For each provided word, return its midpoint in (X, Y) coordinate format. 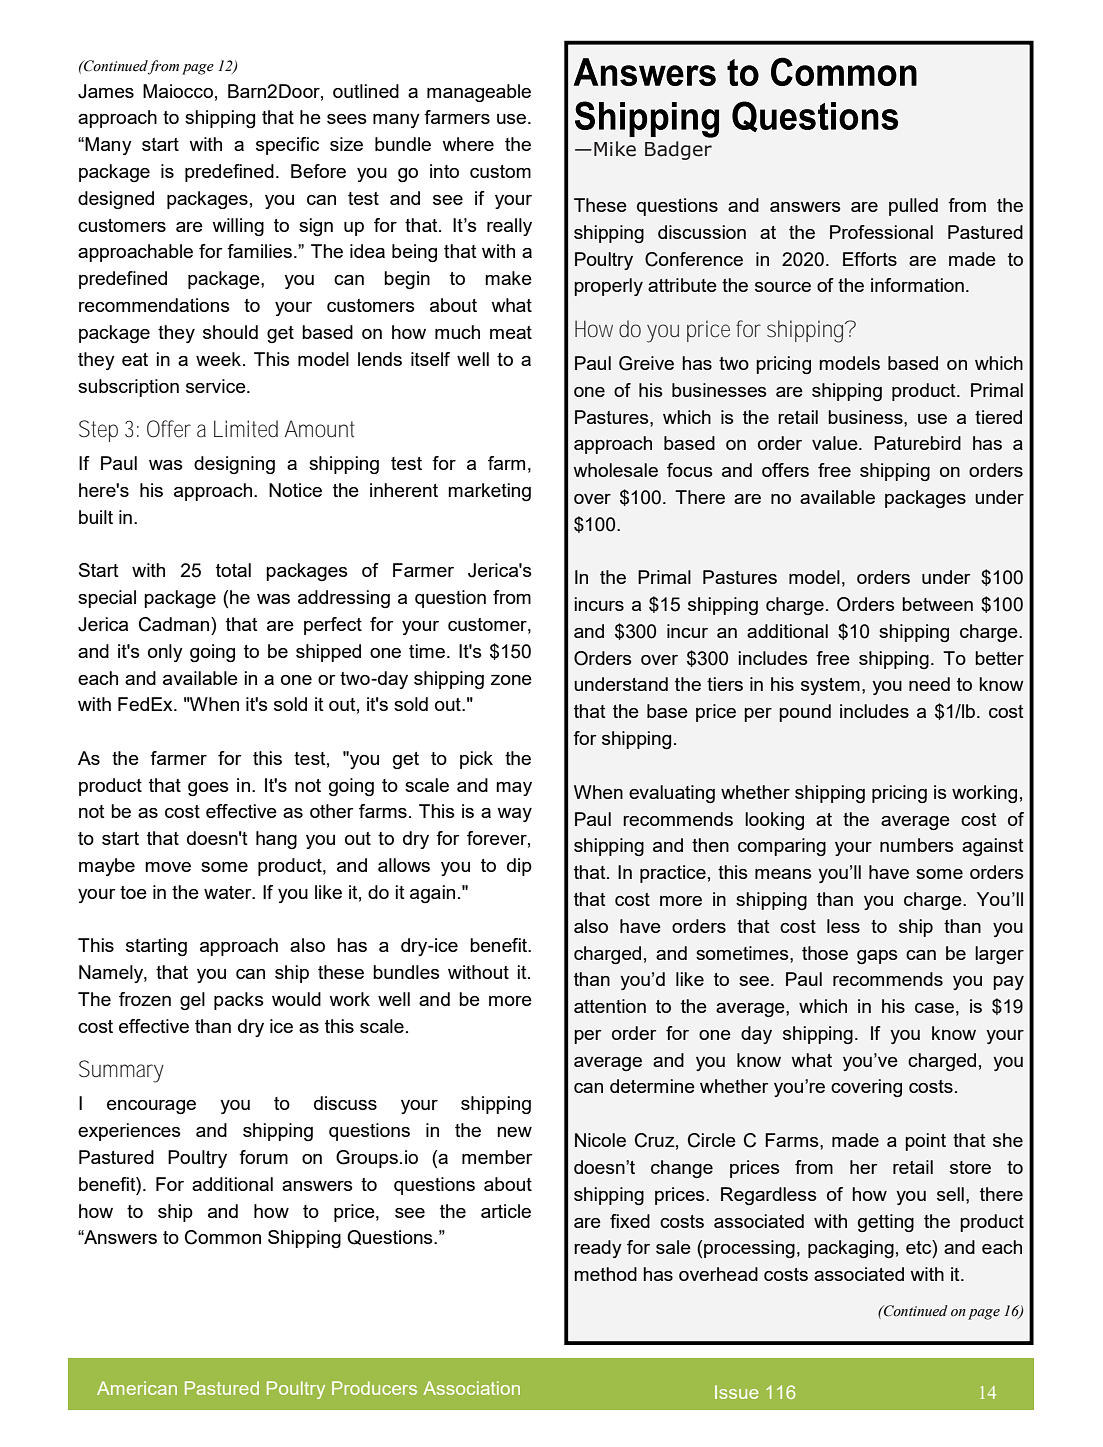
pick (476, 760)
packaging (851, 1249)
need (929, 684)
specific (287, 146)
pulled (913, 207)
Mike (615, 149)
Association (471, 1388)
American (137, 1388)
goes (208, 789)
